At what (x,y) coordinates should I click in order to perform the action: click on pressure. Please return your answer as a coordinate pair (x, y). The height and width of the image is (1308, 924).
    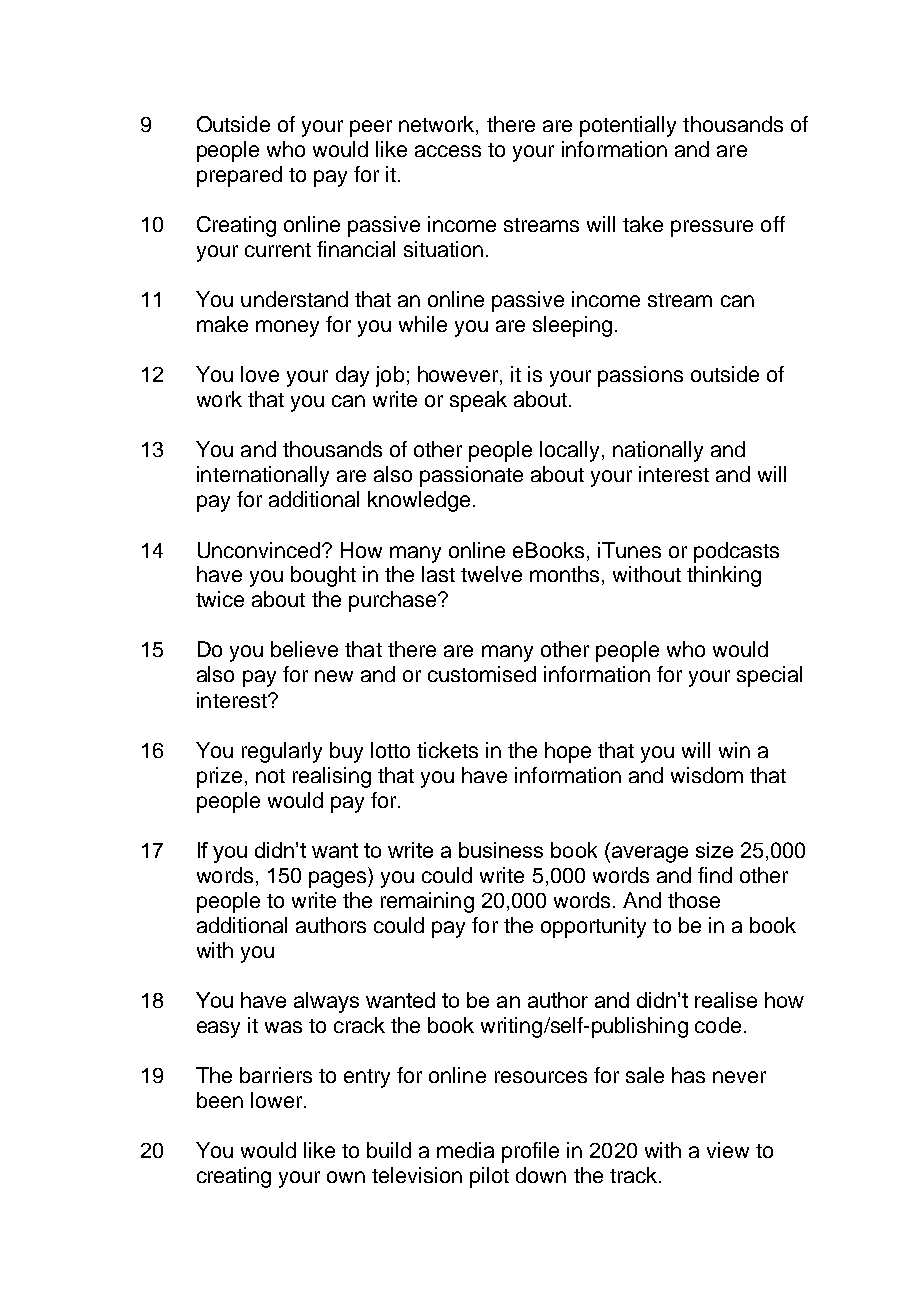
    Looking at the image, I should click on (712, 228).
